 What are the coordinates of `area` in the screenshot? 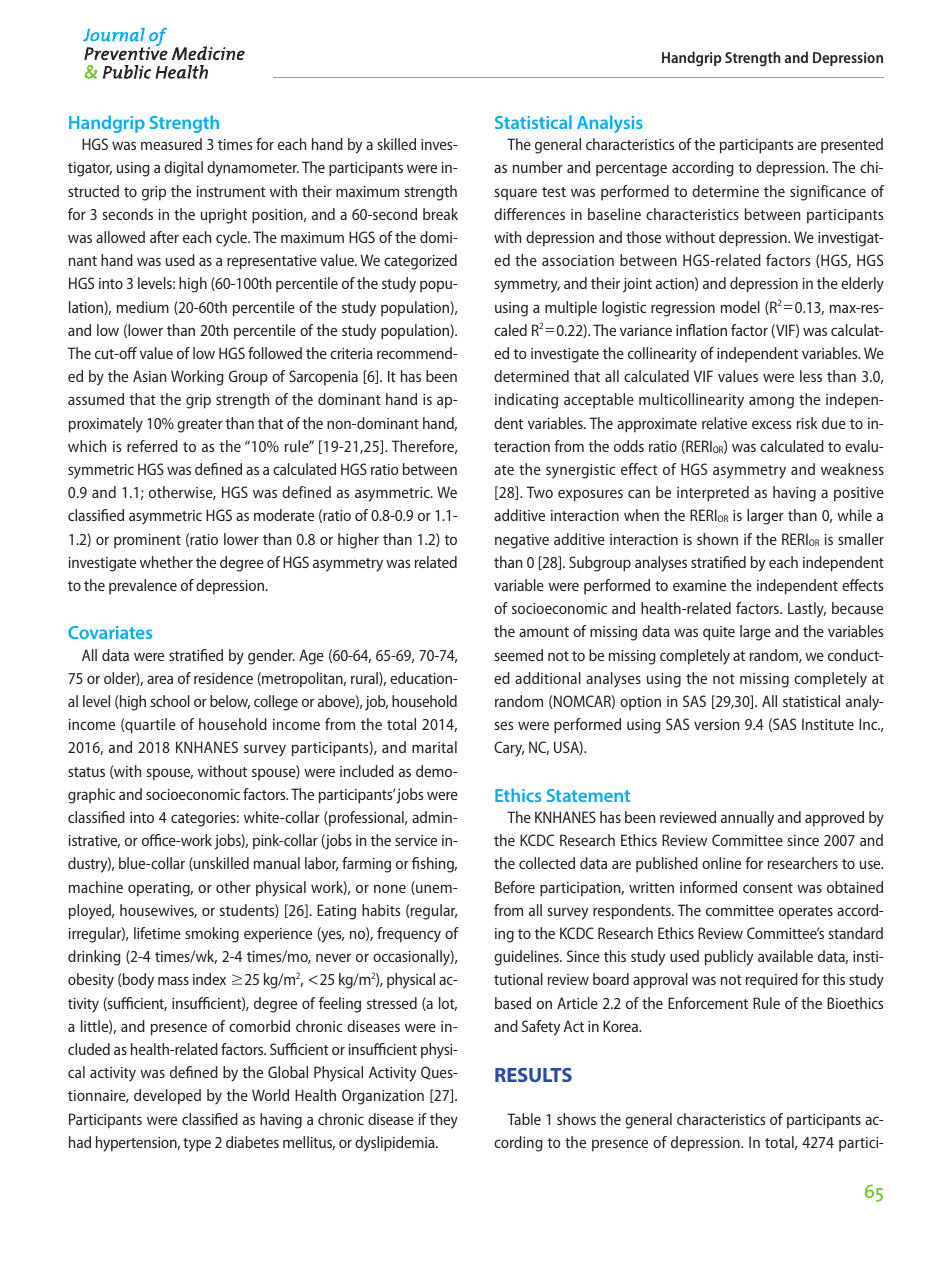 It's located at (160, 679).
